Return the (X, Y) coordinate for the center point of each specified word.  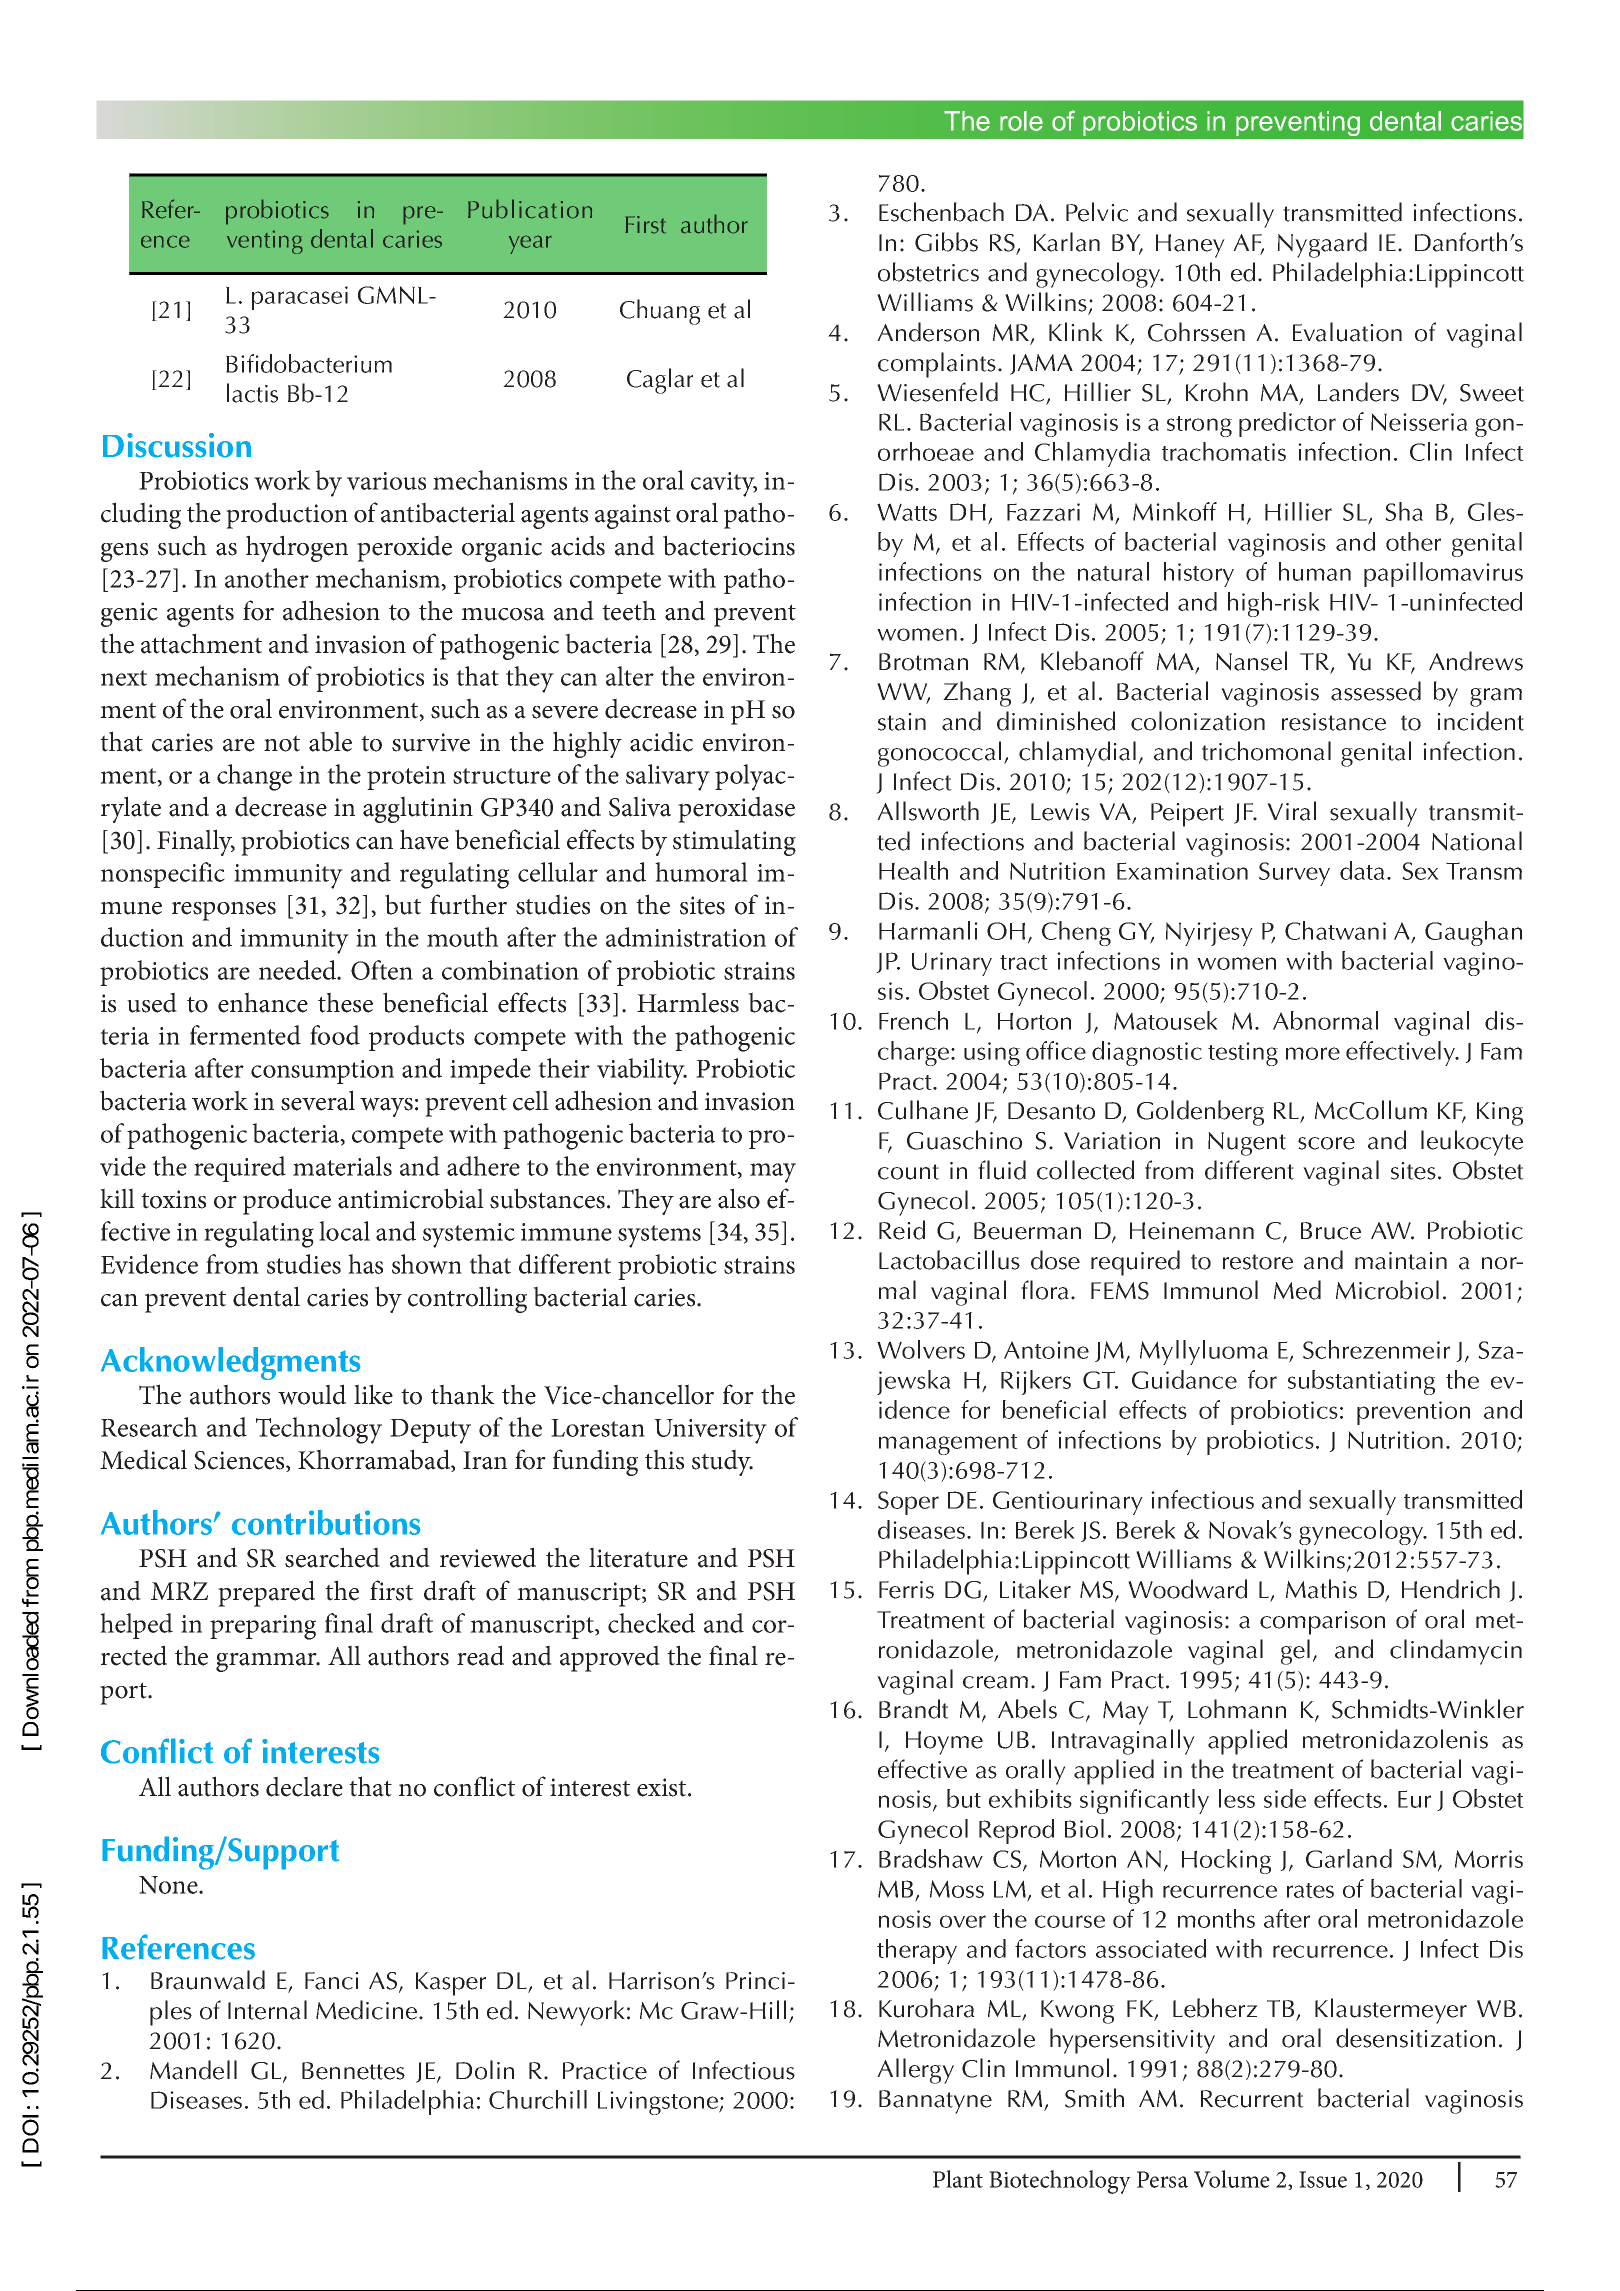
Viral (1291, 811)
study (722, 1462)
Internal (267, 2010)
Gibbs (946, 242)
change (254, 777)
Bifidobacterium (309, 363)
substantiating (1361, 1382)
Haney (1190, 246)
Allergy (915, 2071)
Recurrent (1252, 2099)
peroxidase (736, 809)
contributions (326, 1522)
